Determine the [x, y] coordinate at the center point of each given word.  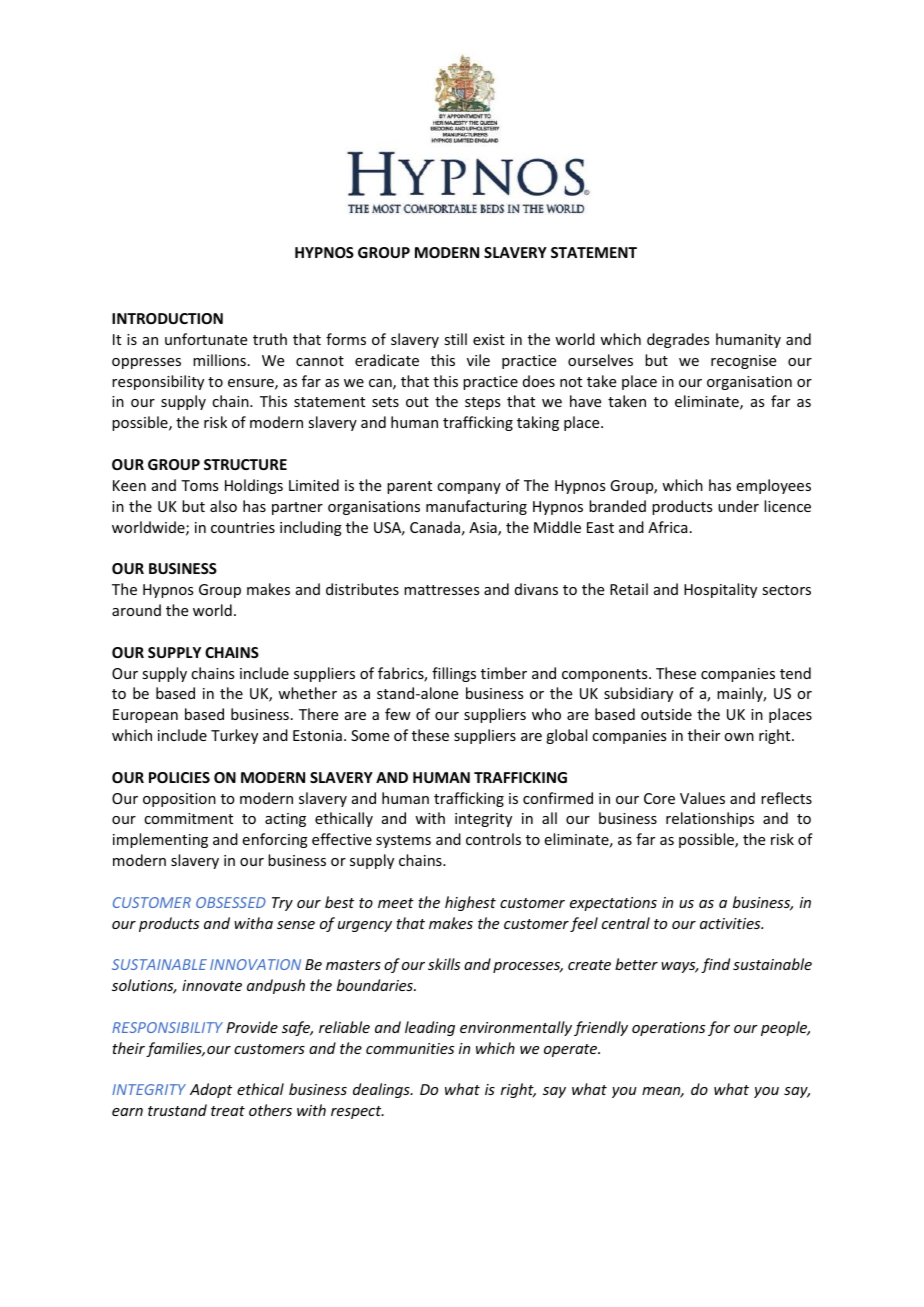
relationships [710, 819]
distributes [362, 589]
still [455, 339]
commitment [188, 818]
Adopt [211, 1090]
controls [493, 839]
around [136, 610]
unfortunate [206, 339]
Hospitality [720, 590]
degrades [678, 340]
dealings [382, 1090]
